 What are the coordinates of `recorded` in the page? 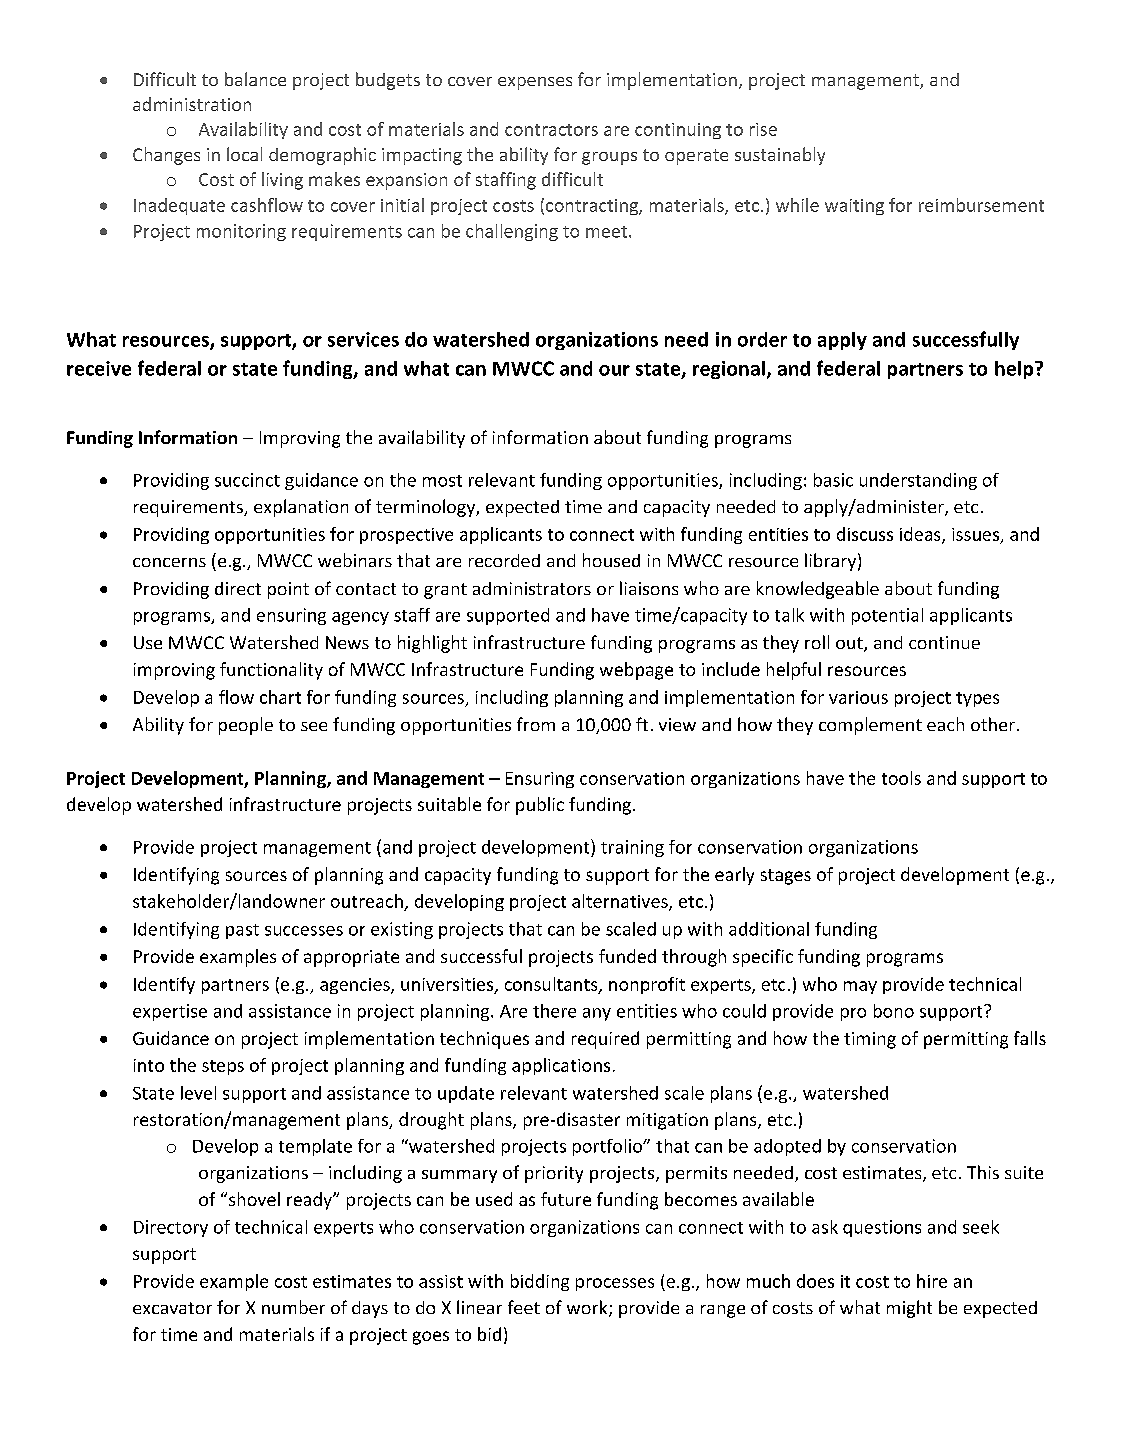 It's located at (504, 560).
